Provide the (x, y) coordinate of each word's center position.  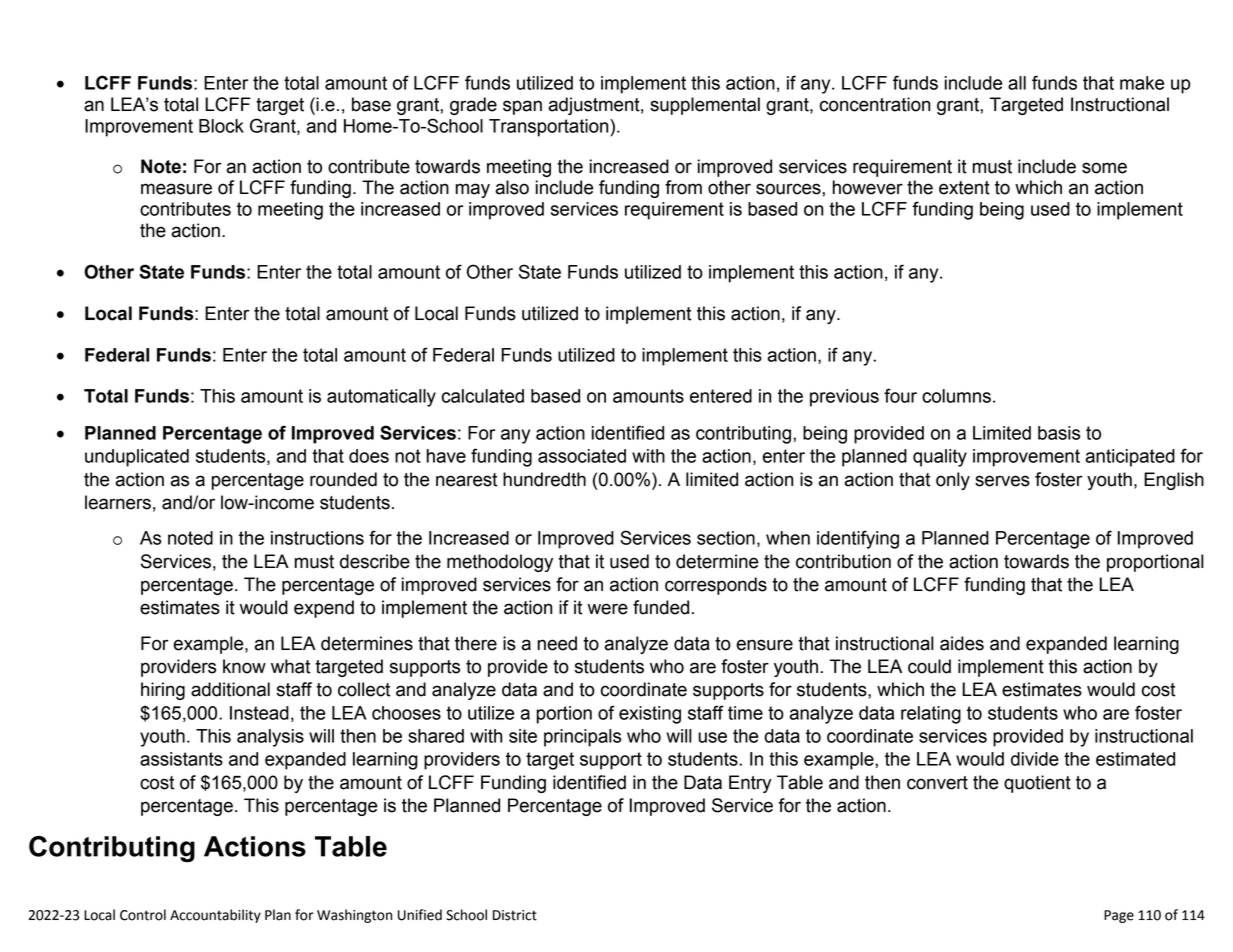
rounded (343, 479)
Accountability (215, 916)
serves (1002, 481)
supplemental (705, 106)
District (515, 915)
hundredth (544, 479)
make (1142, 83)
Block (221, 126)
